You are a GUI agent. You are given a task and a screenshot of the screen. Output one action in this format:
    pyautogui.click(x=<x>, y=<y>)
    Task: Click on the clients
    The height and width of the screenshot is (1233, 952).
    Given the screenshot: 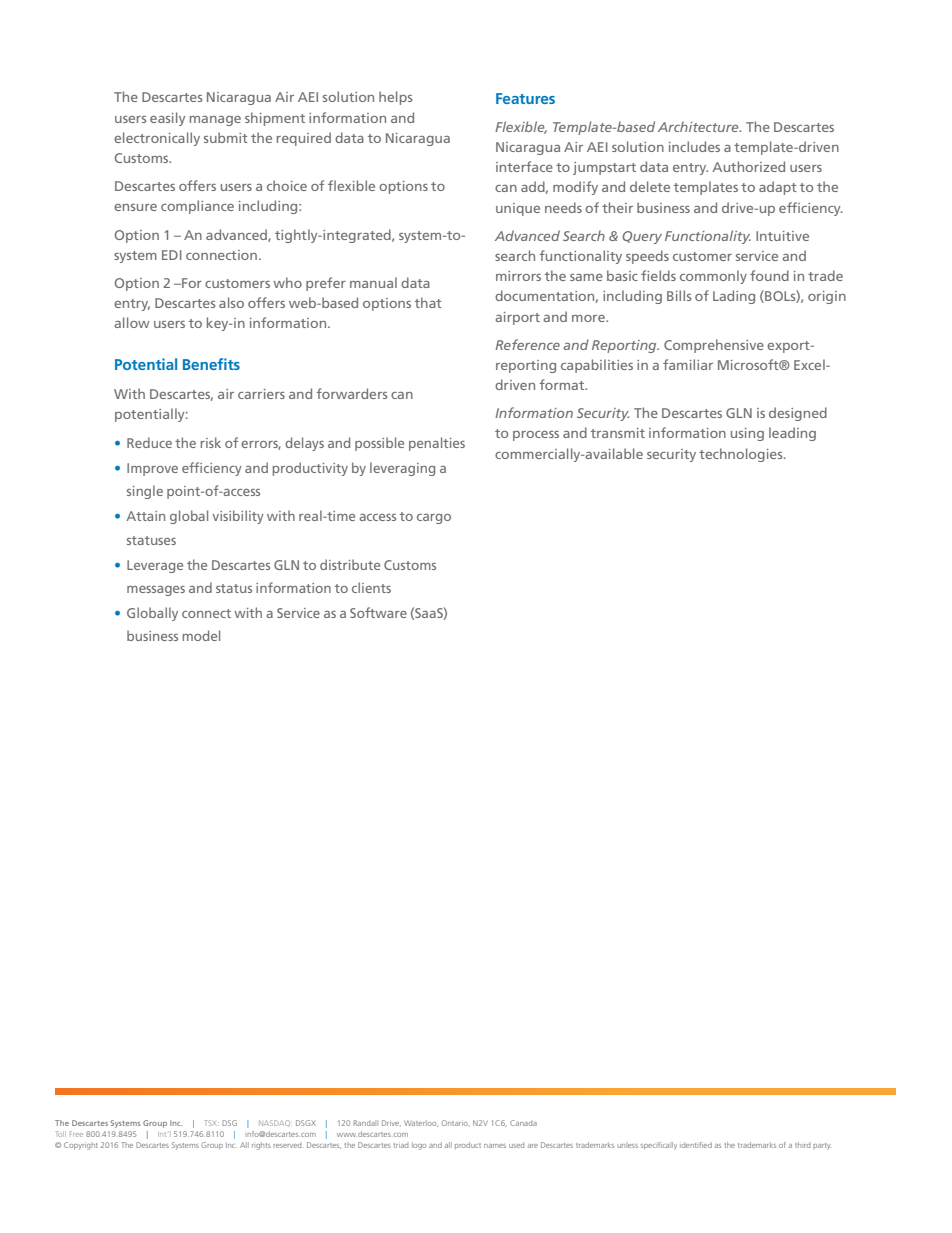 What is the action you would take?
    pyautogui.click(x=371, y=587)
